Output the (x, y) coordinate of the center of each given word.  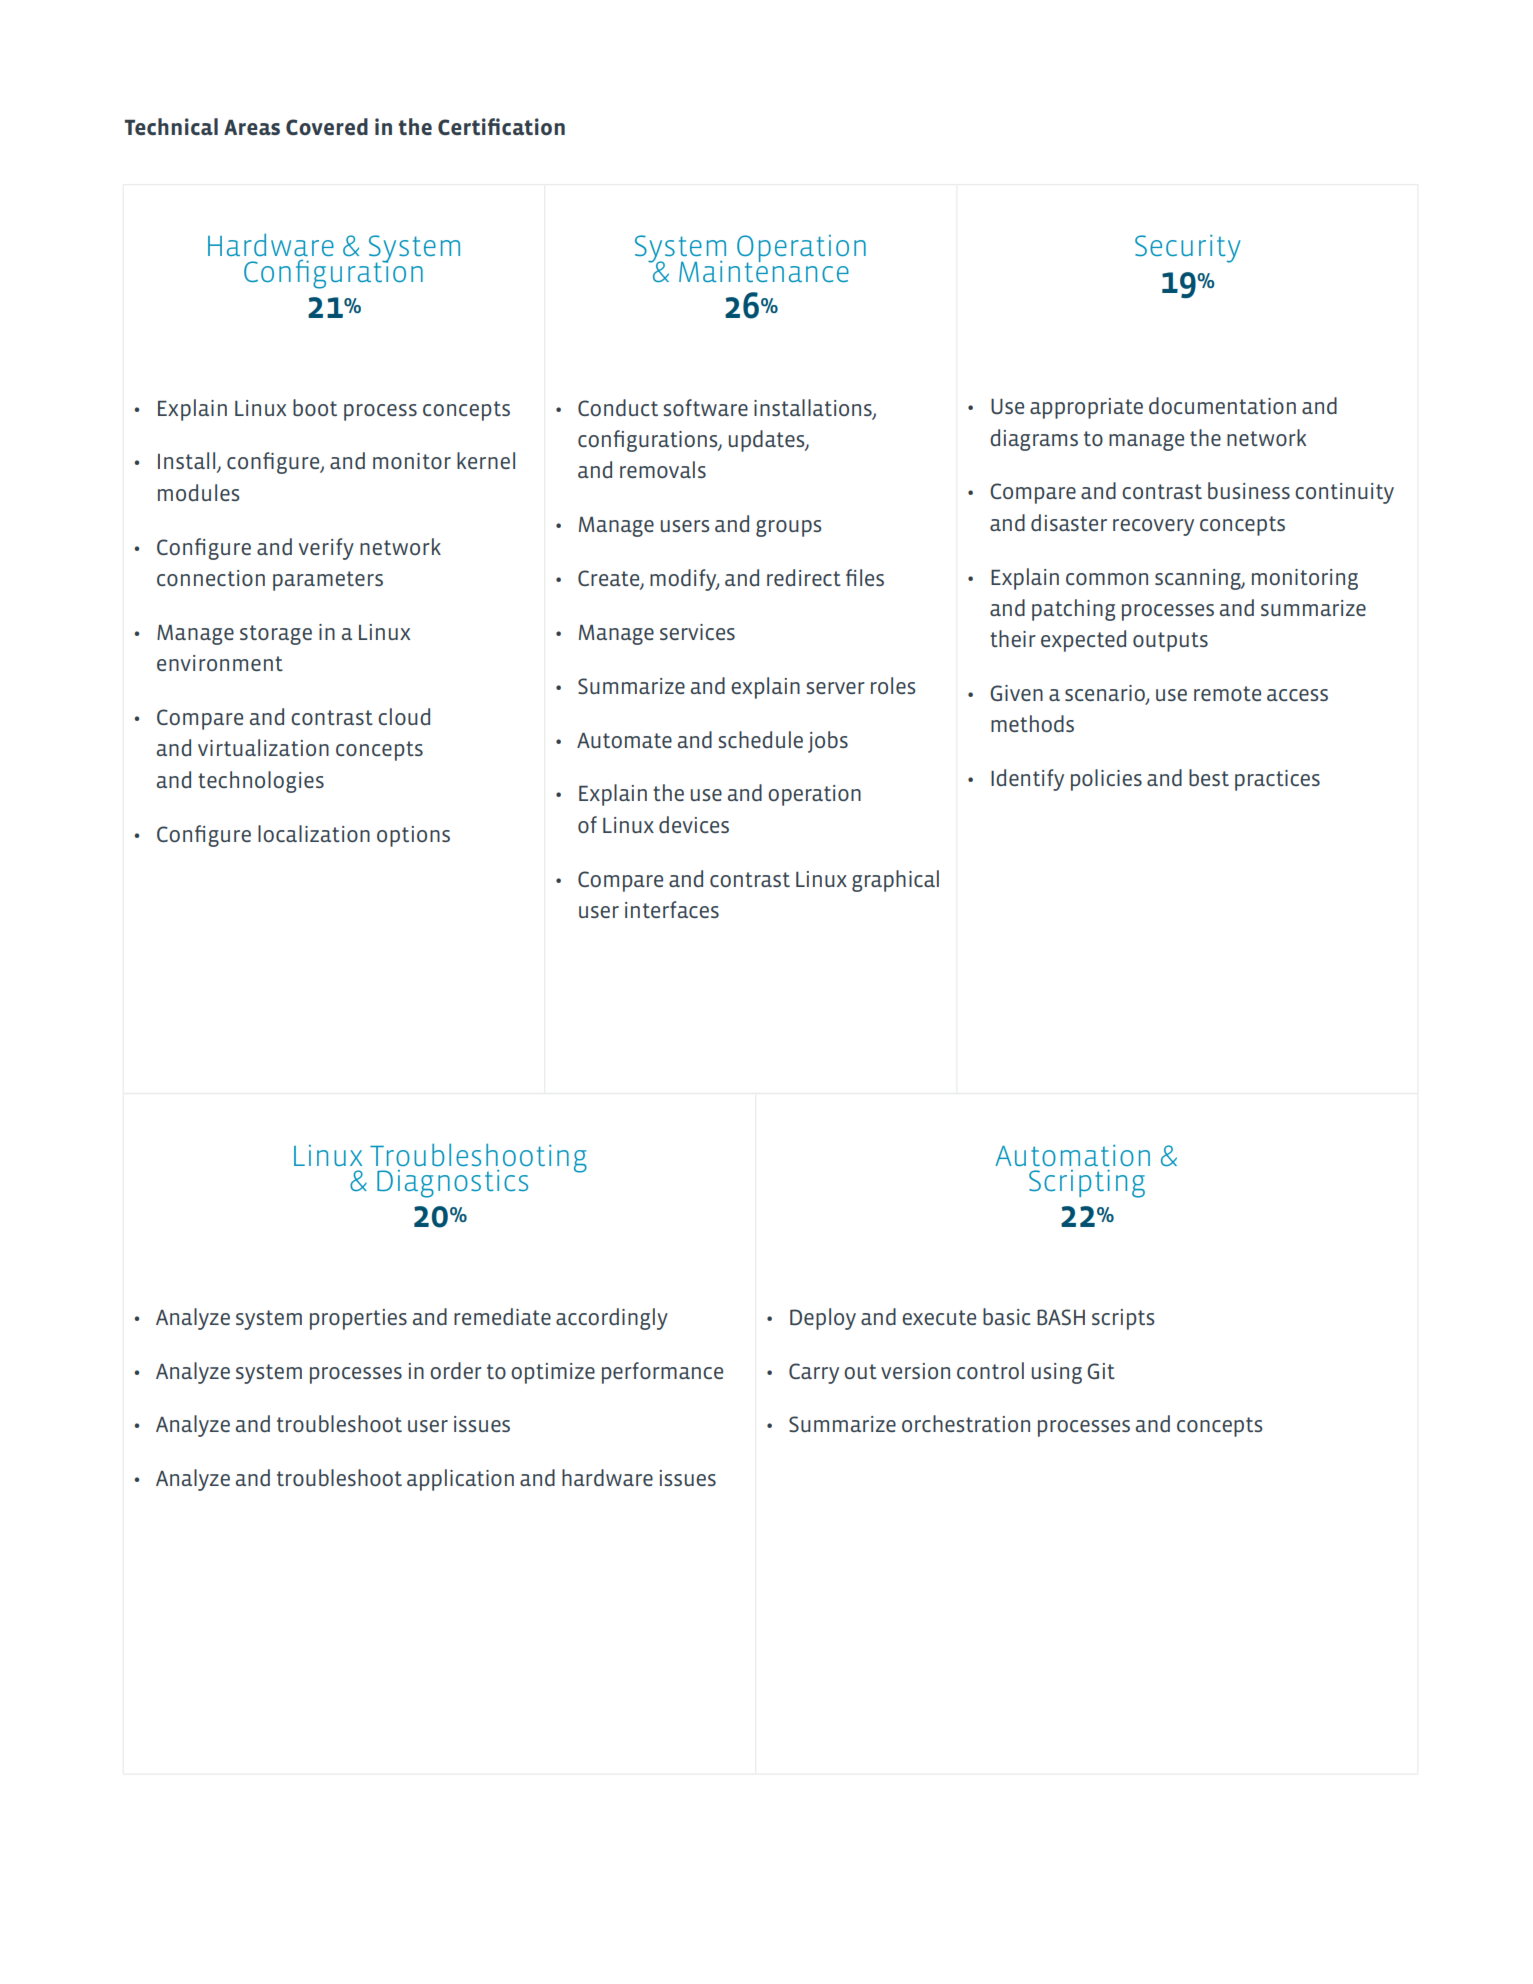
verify (326, 549)
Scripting (1087, 1183)
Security (1188, 249)
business (1249, 490)
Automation (1073, 1155)
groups (788, 528)
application (460, 1480)
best (1209, 777)
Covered (327, 126)
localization (314, 833)
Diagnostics (452, 1184)
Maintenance (764, 270)
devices (694, 824)
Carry (814, 1373)
